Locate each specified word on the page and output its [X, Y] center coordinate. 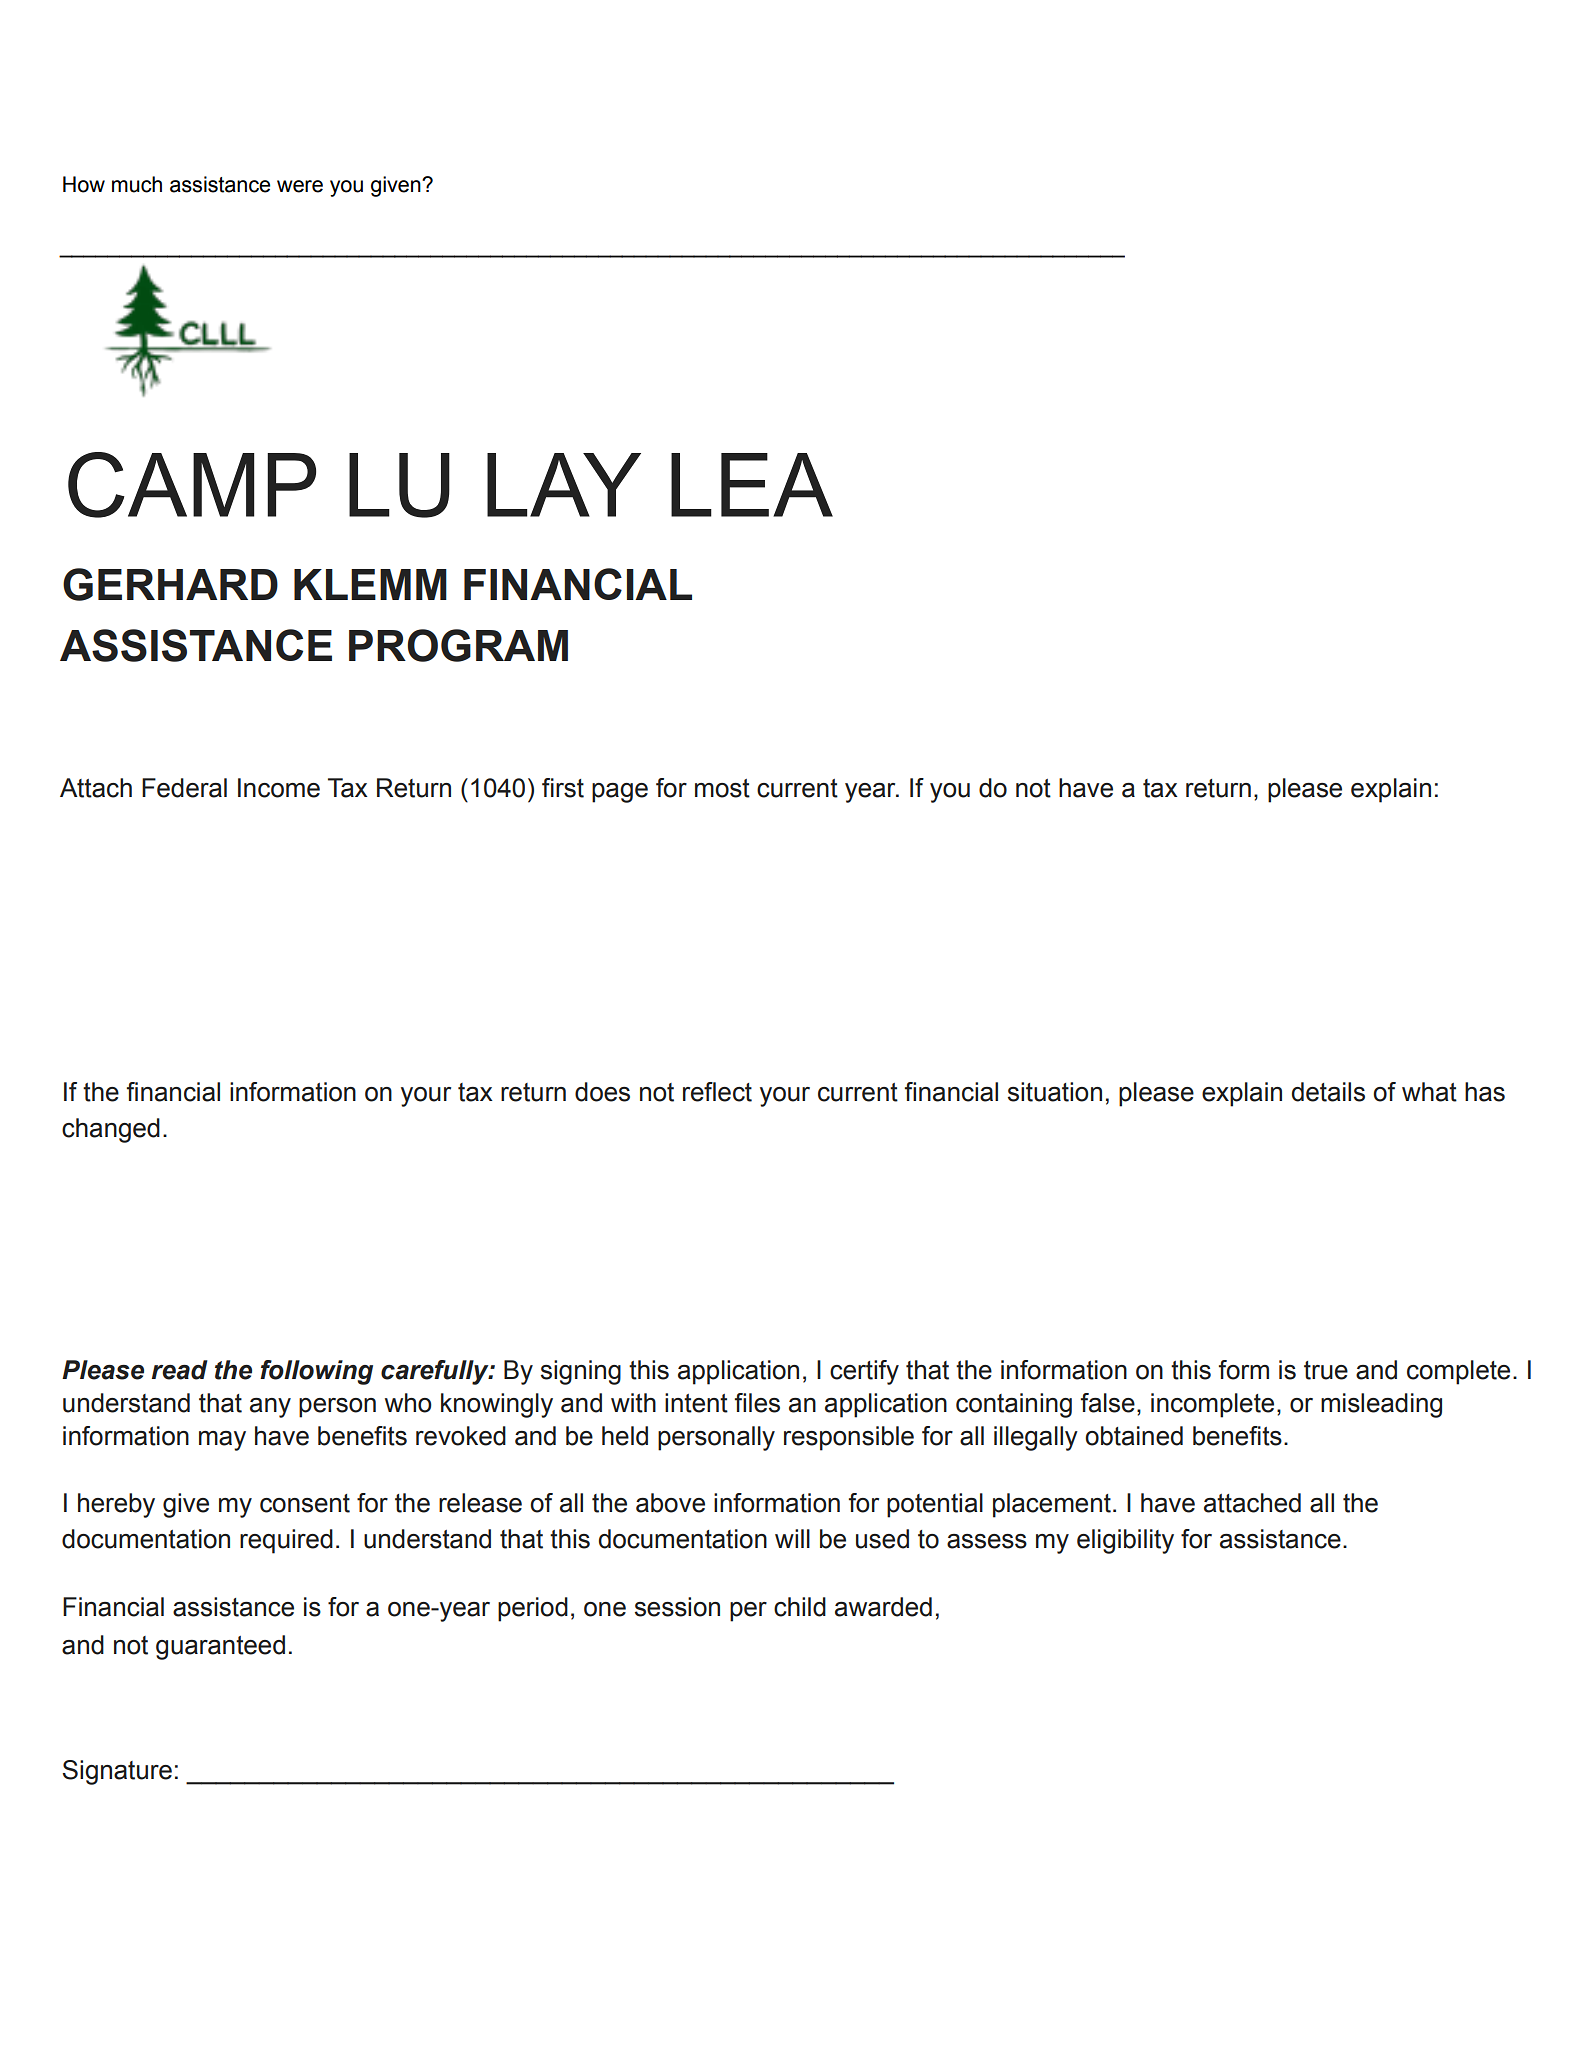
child [800, 1607]
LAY [564, 485]
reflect [717, 1092]
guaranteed [220, 1647]
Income [279, 788]
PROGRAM [458, 645]
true [1326, 1370]
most [722, 788]
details [1328, 1092]
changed [111, 1130]
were [300, 186]
